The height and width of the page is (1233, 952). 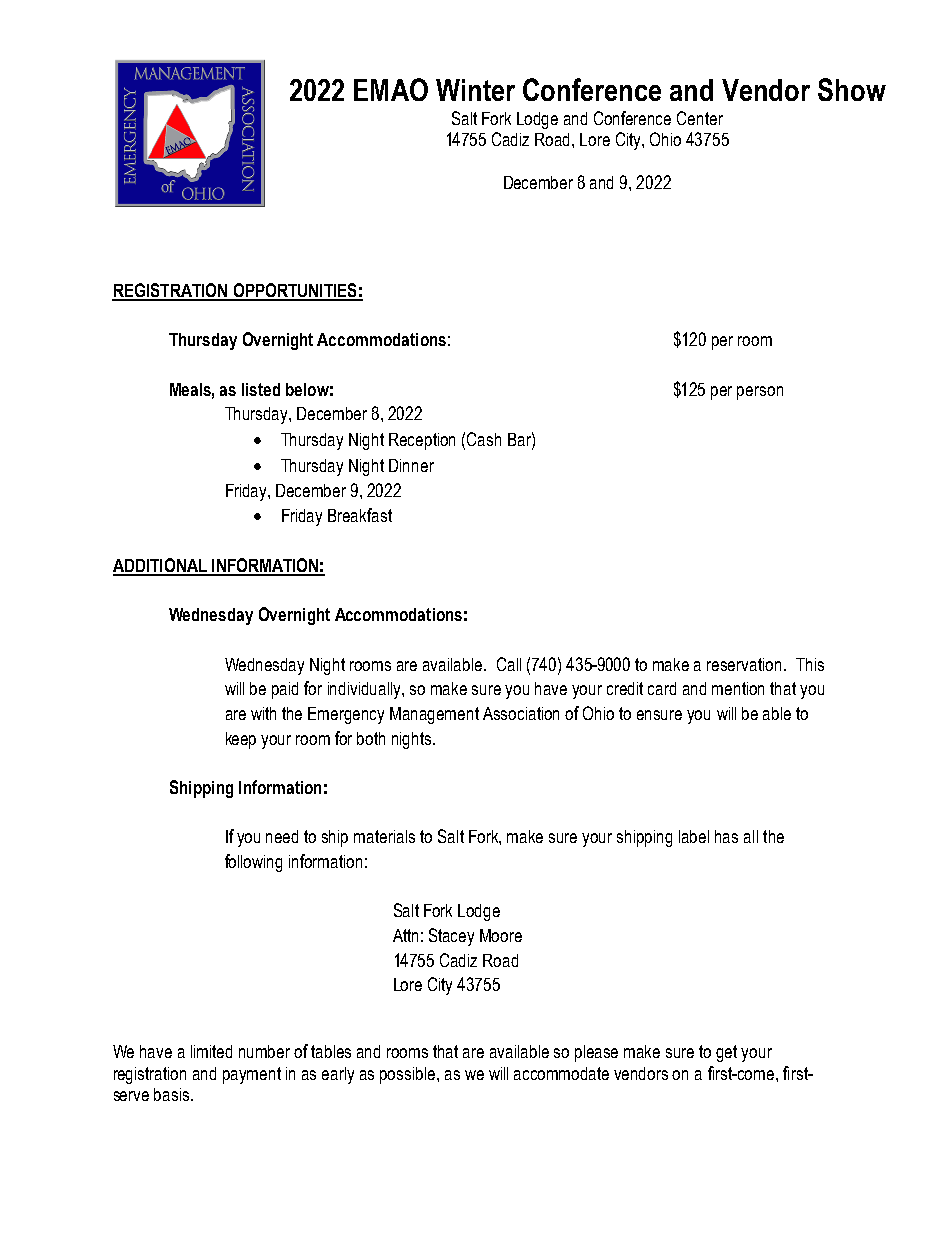 I want to click on Show, so click(x=852, y=89).
